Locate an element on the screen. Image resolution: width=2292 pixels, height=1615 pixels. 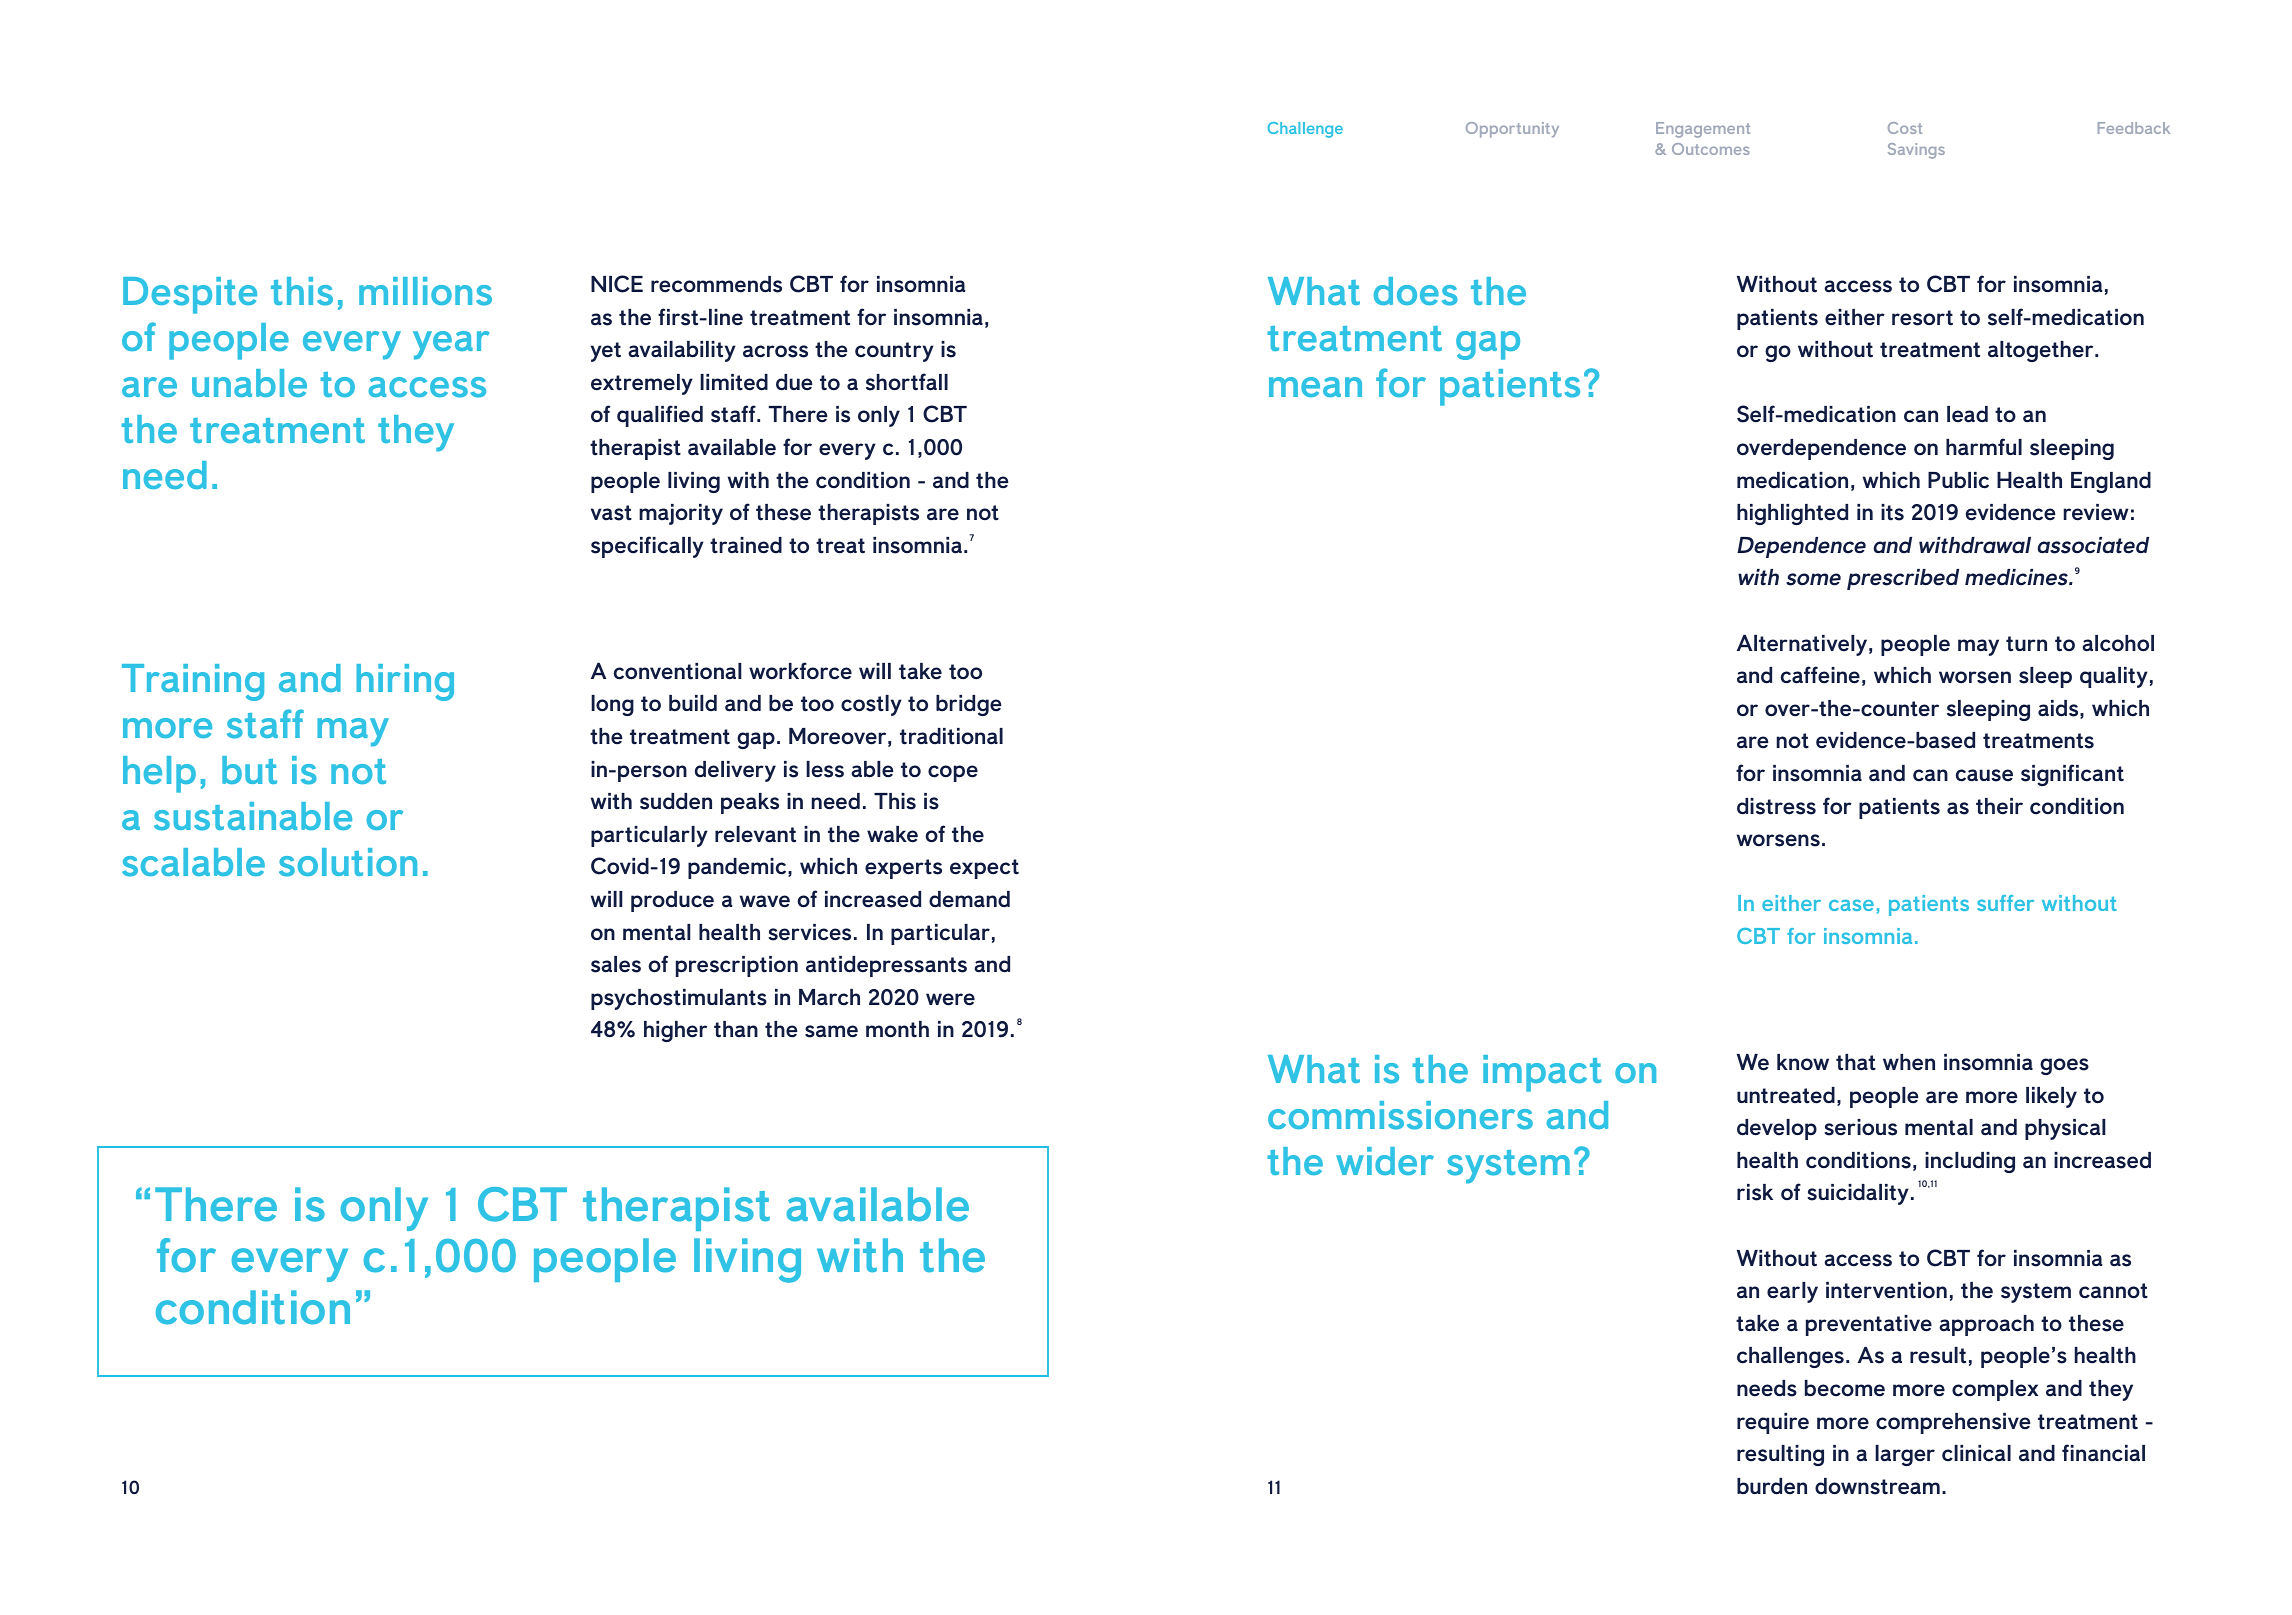
Public is located at coordinates (1958, 480).
